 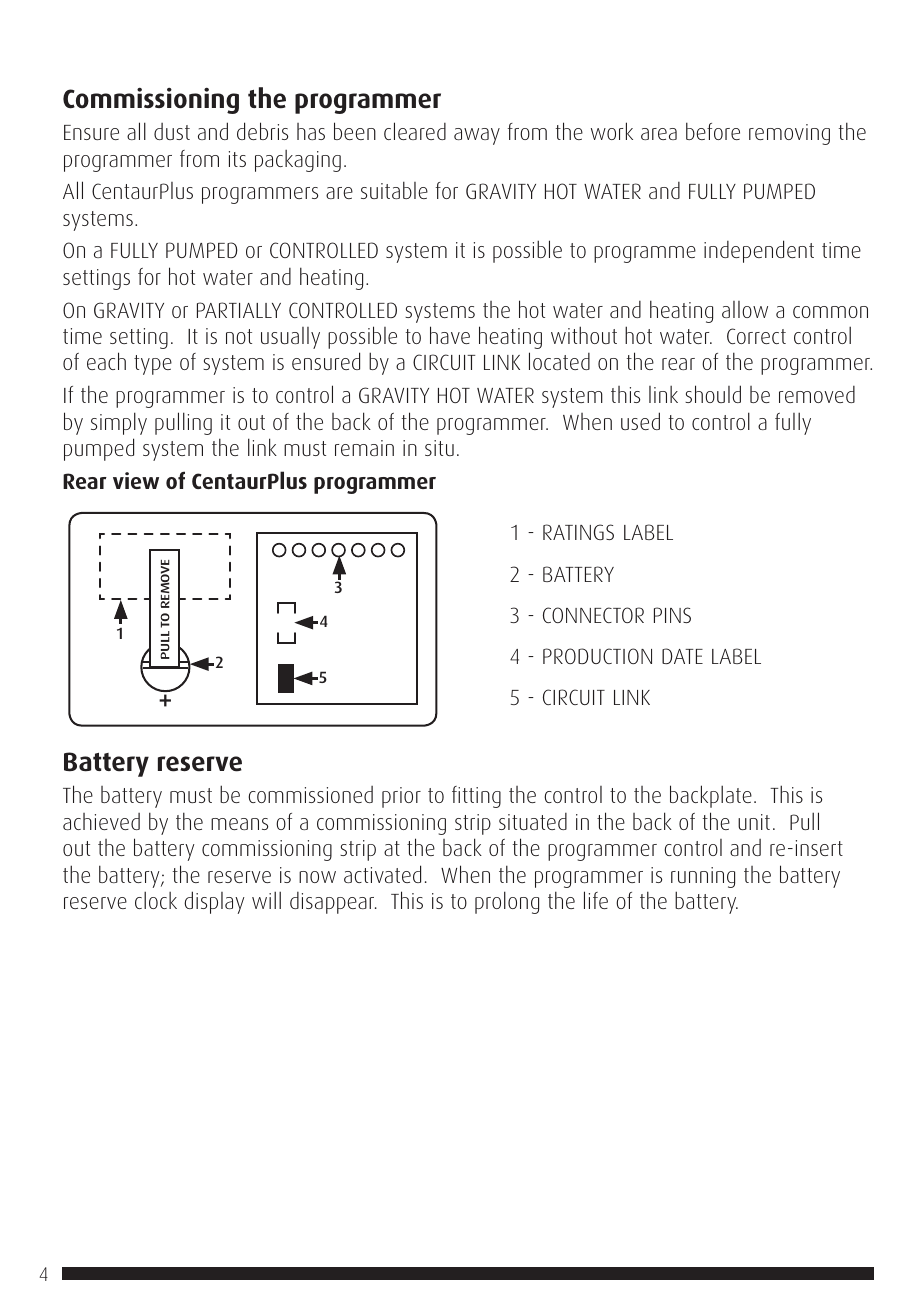 What do you see at coordinates (559, 361) in the image?
I see `located` at bounding box center [559, 361].
